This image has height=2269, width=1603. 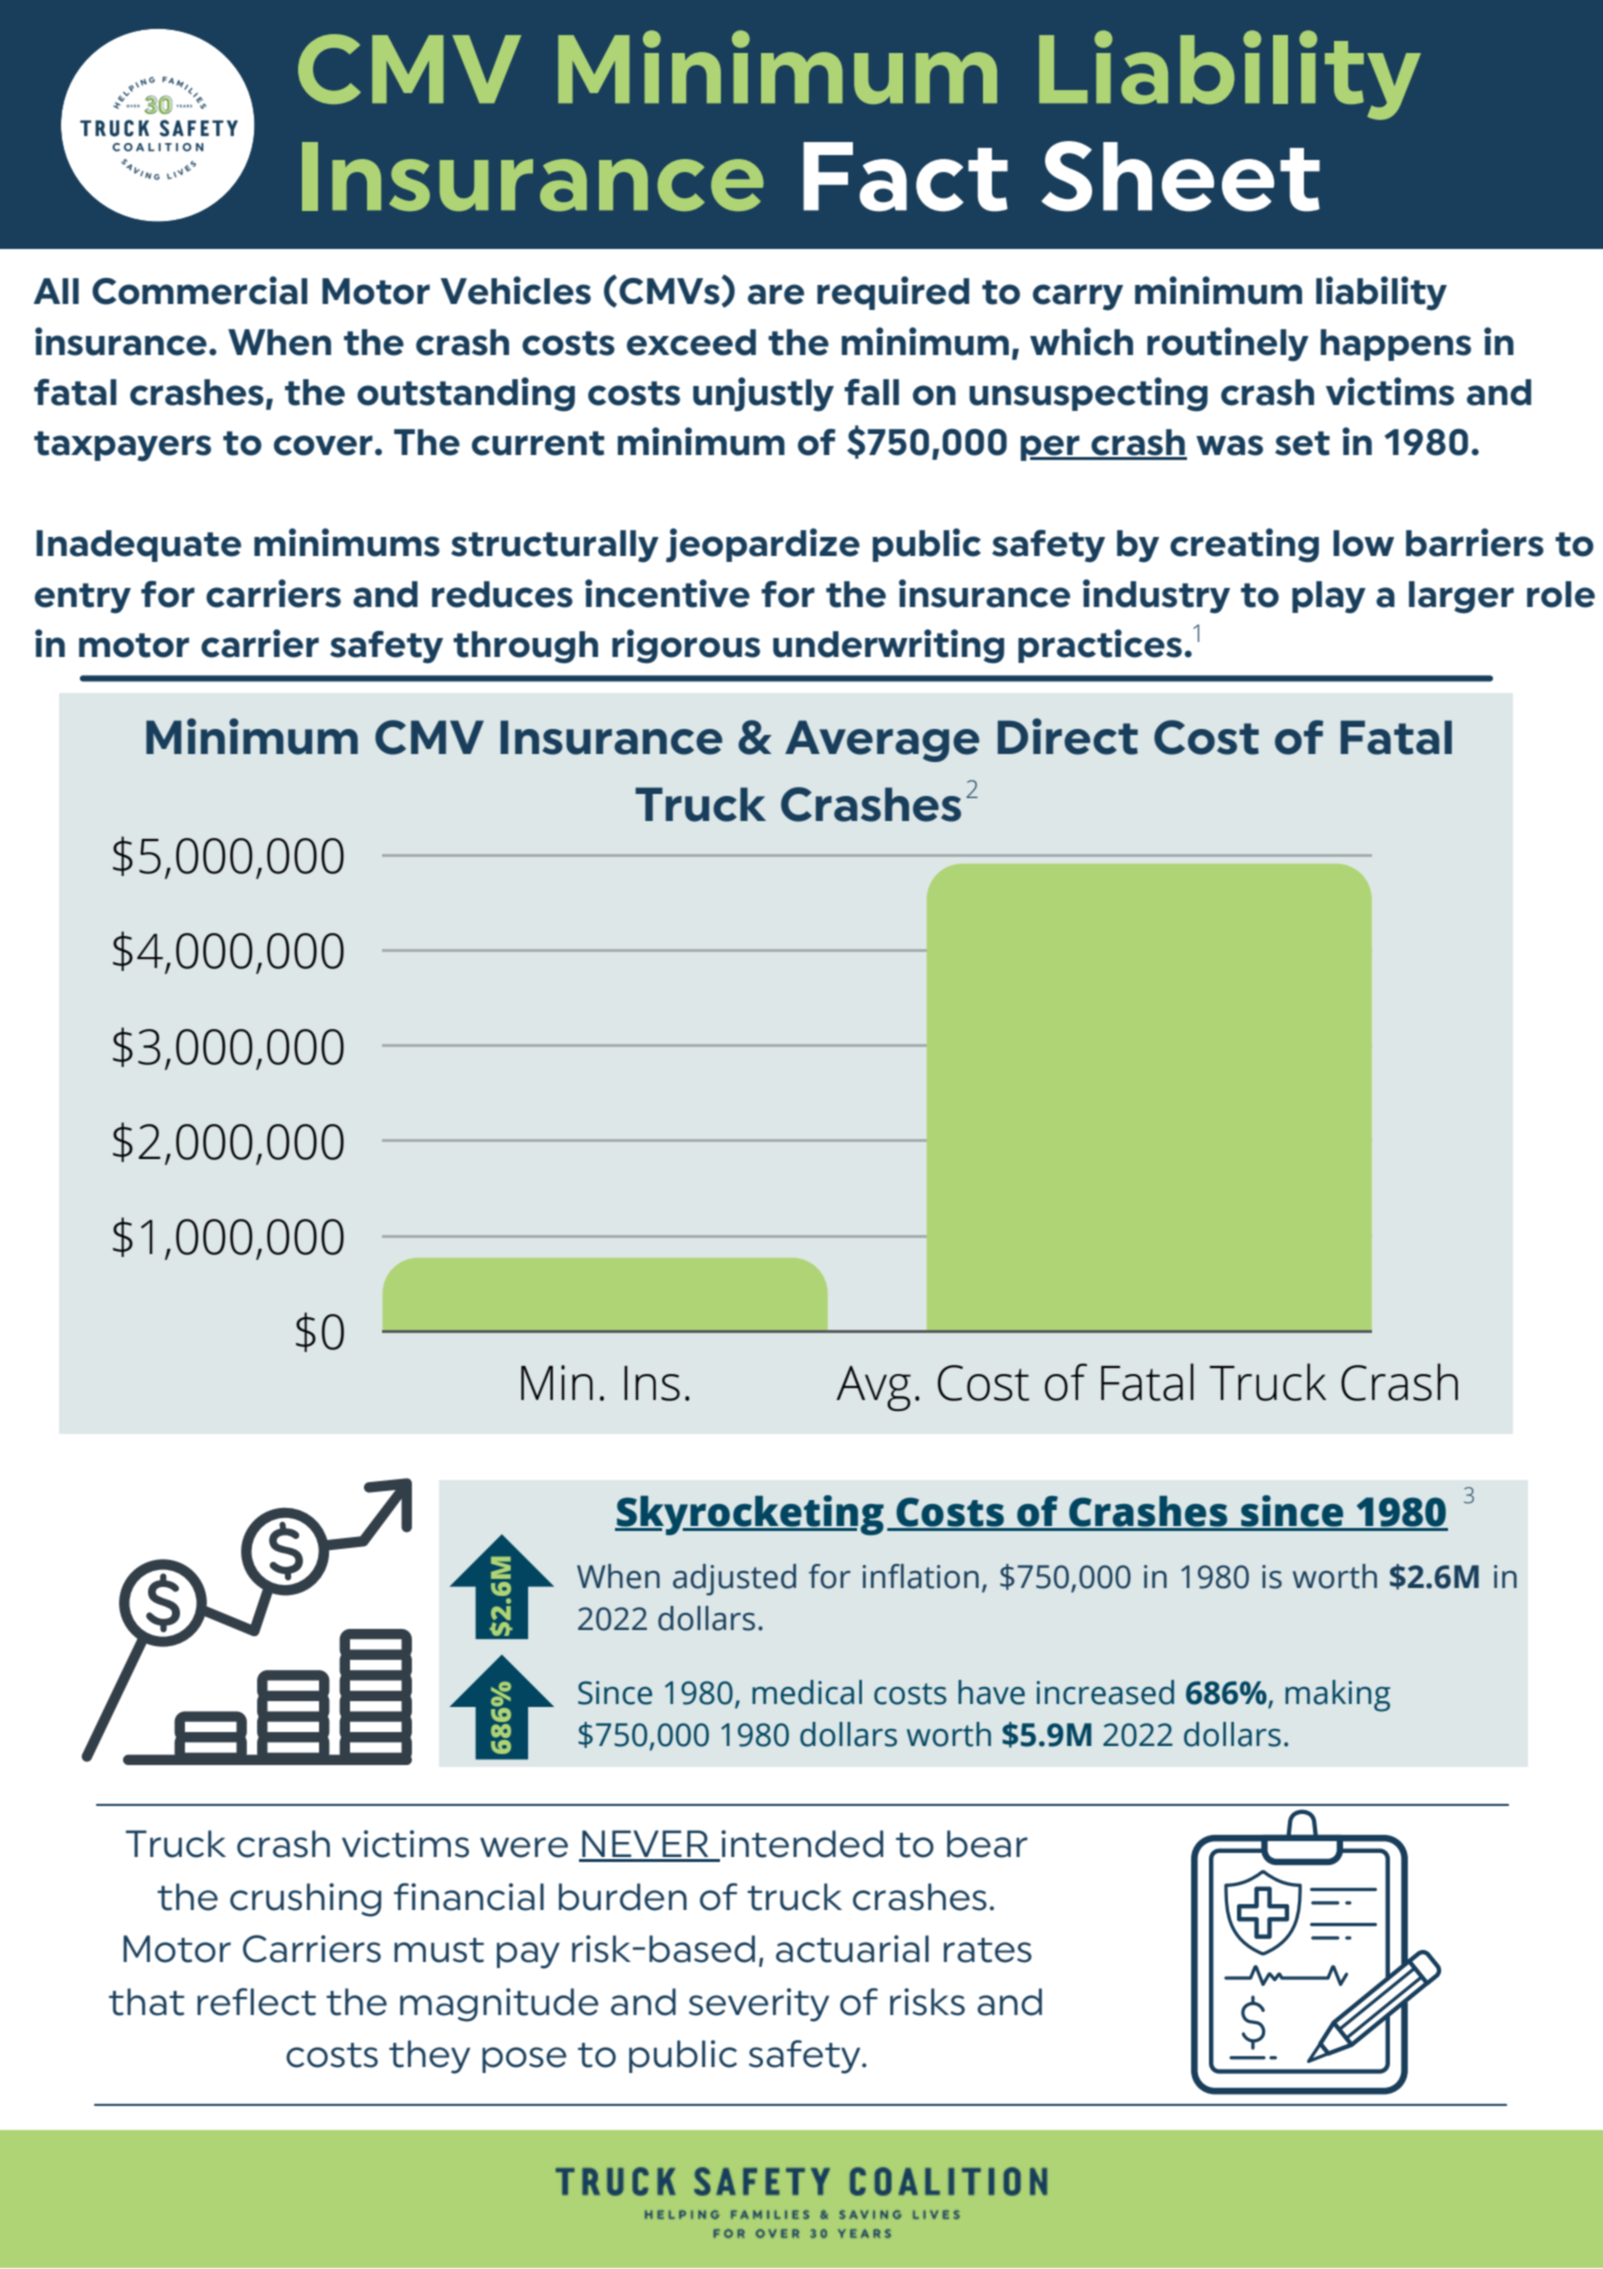 I want to click on are, so click(x=776, y=294).
